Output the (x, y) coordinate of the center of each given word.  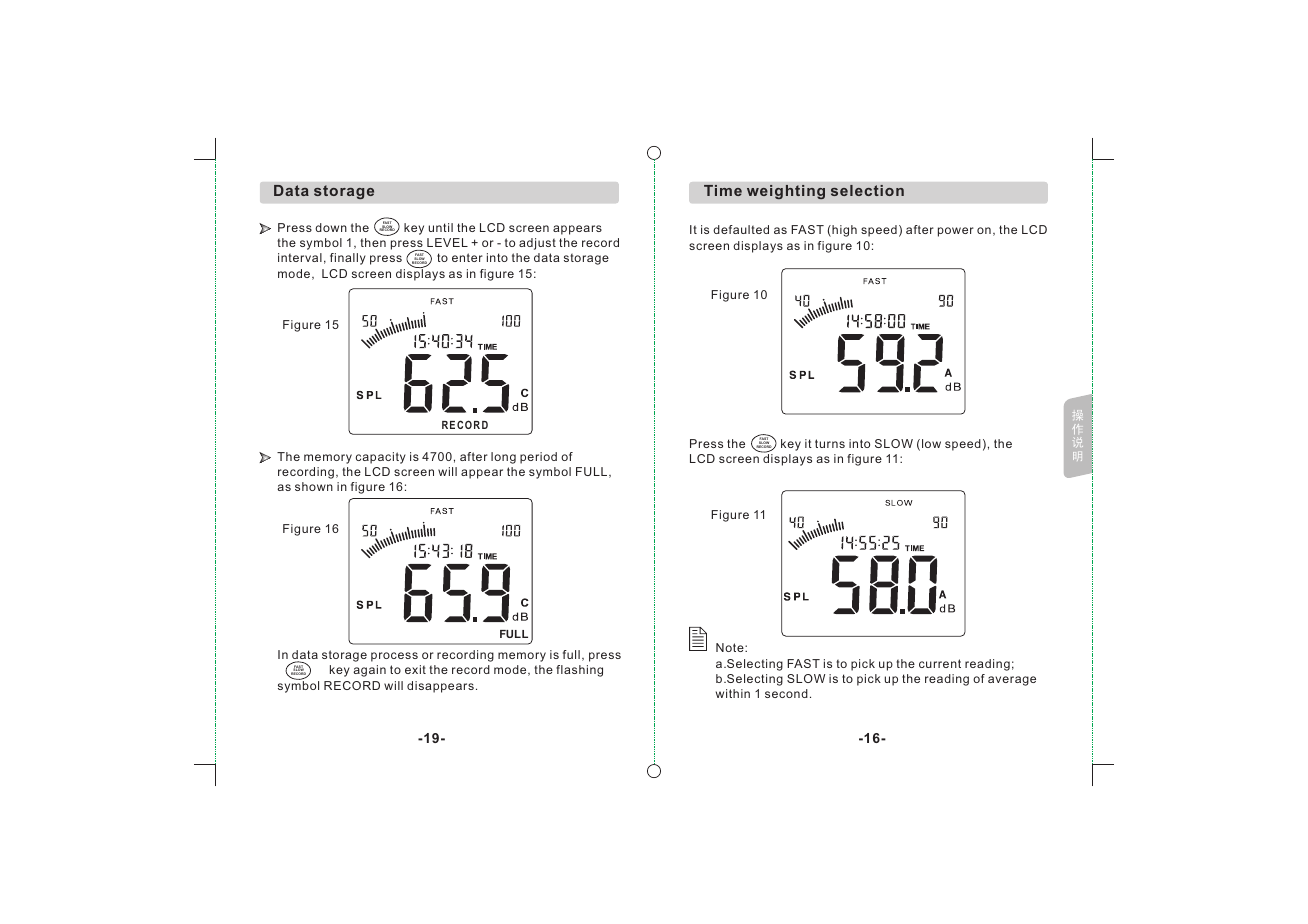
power (956, 232)
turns (830, 443)
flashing (579, 671)
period (538, 458)
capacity (381, 458)
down (331, 227)
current (940, 663)
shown (314, 486)
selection (867, 190)
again (369, 671)
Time (723, 190)
